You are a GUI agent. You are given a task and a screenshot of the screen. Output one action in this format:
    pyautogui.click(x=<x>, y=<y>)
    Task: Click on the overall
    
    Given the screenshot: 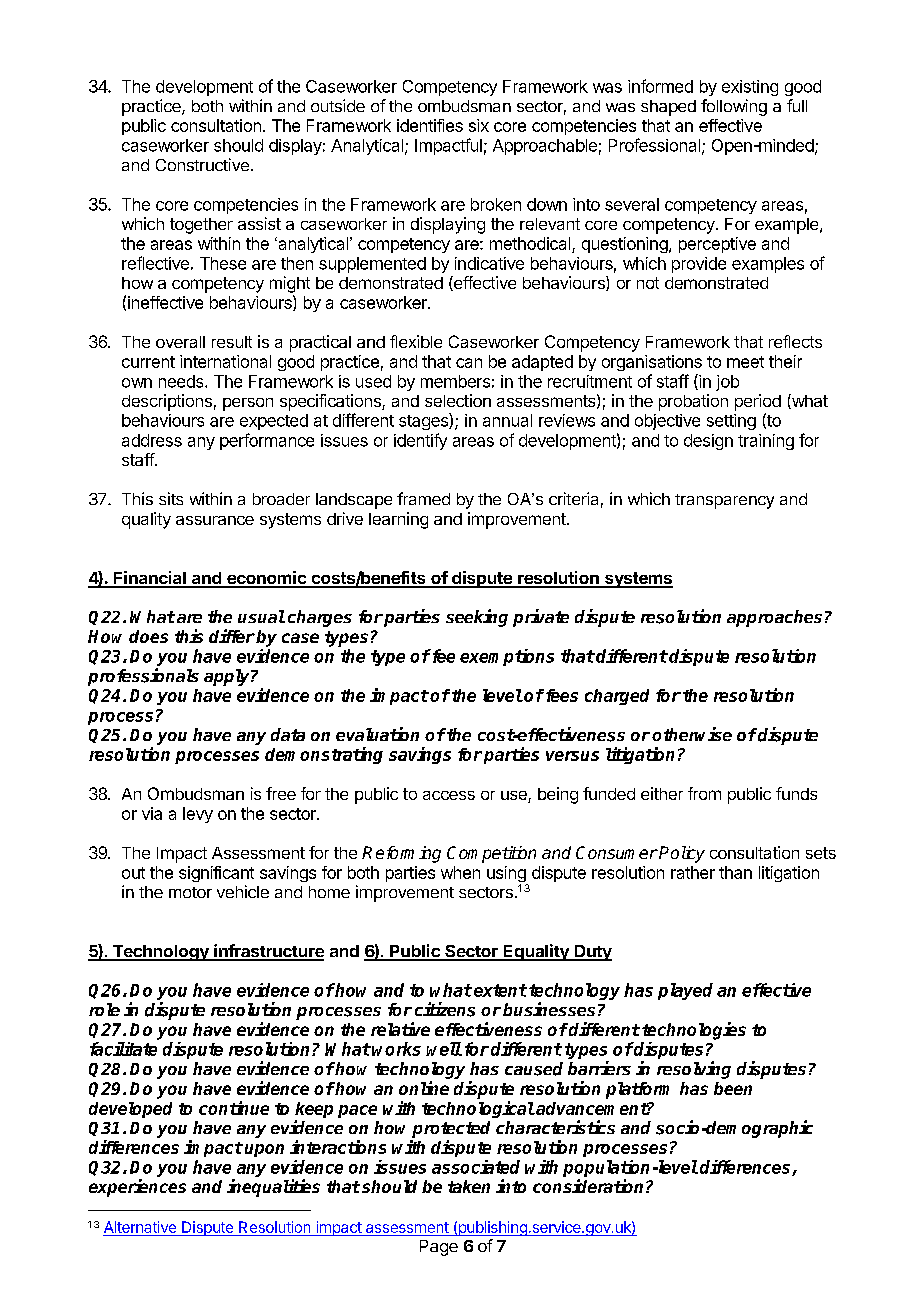 What is the action you would take?
    pyautogui.click(x=180, y=342)
